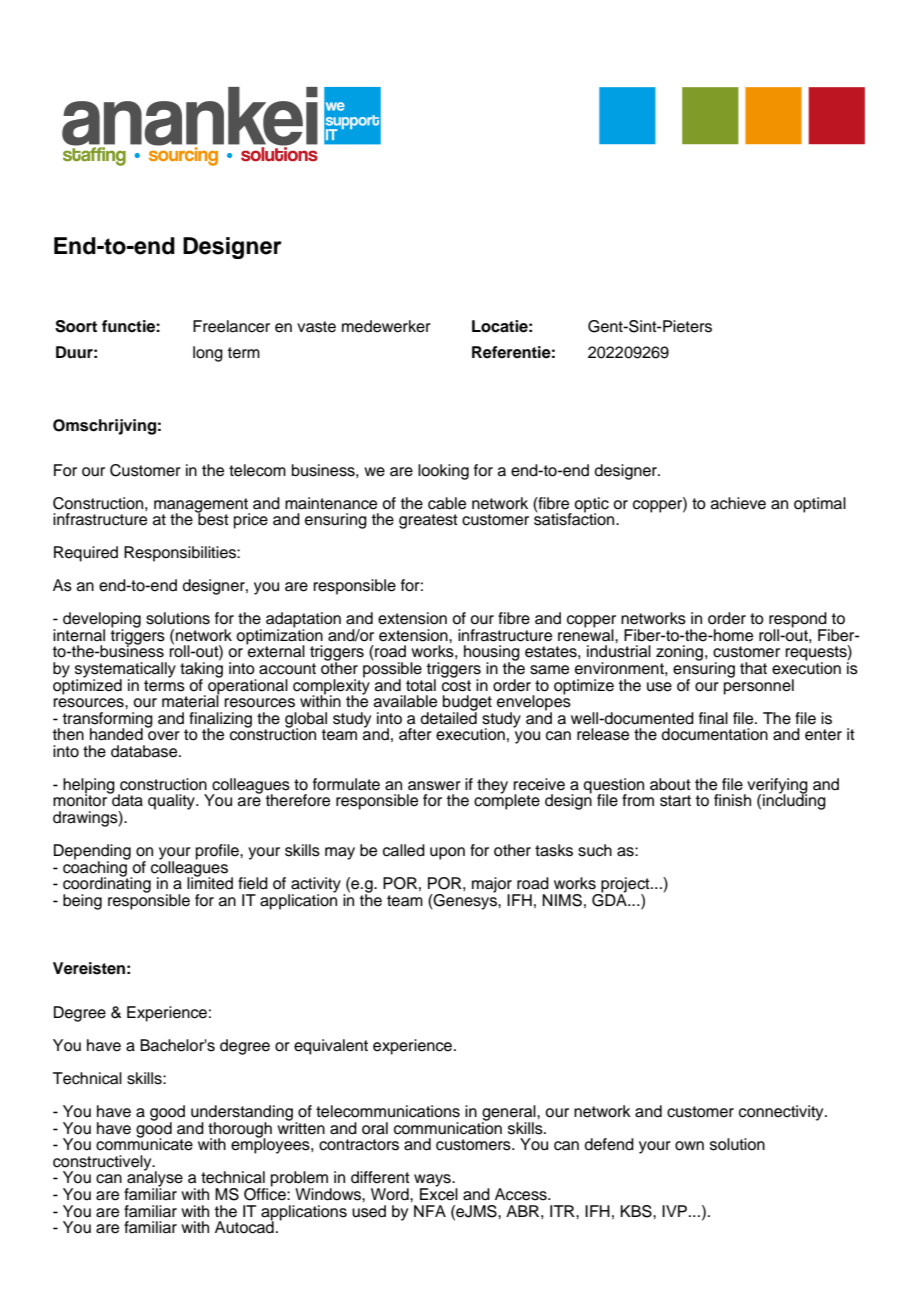 The width and height of the image is (924, 1308). Describe the element at coordinates (107, 885) in the image. I see `coordinating` at that location.
